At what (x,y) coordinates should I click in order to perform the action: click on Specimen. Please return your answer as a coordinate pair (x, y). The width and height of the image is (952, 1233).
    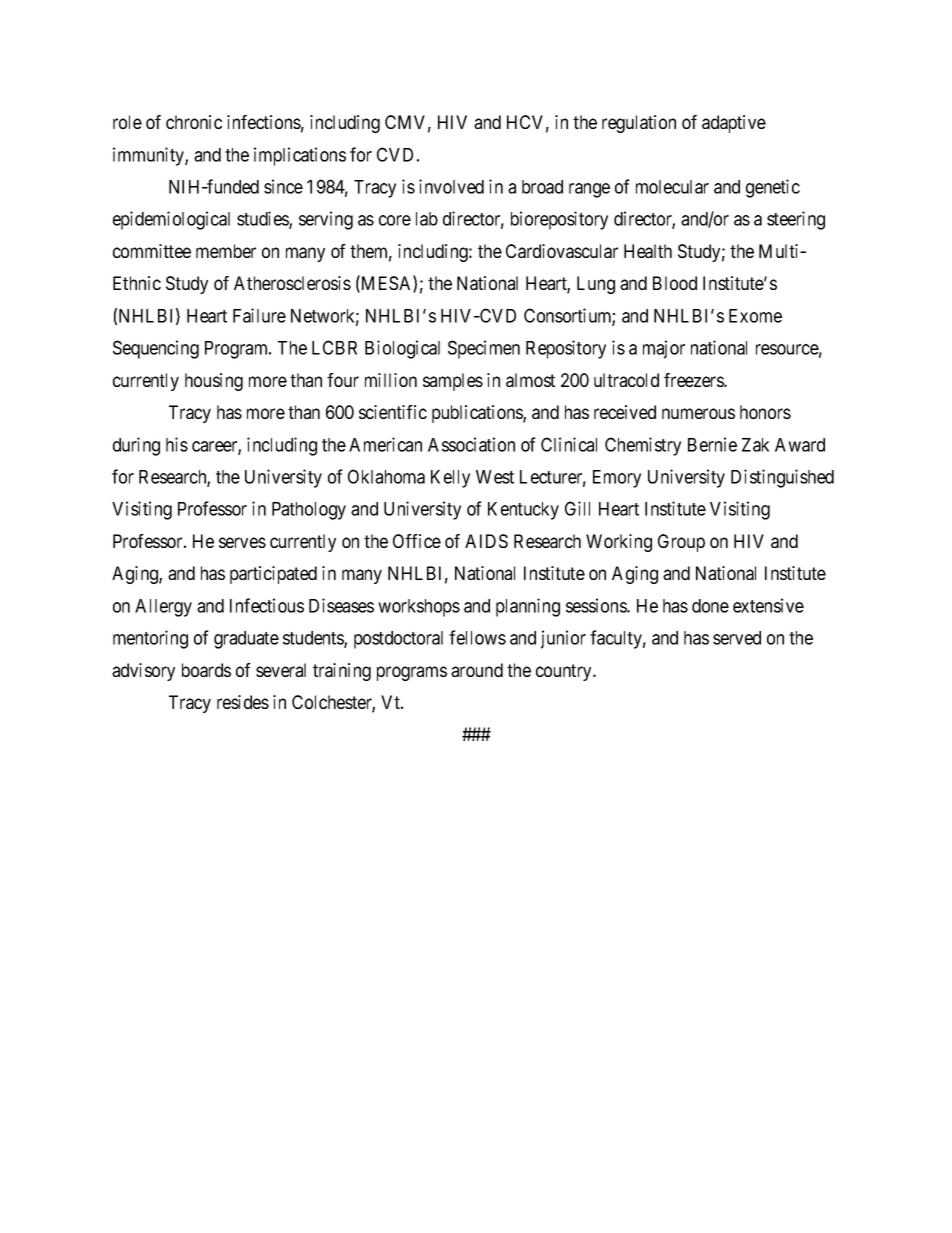
    Looking at the image, I should click on (484, 349).
